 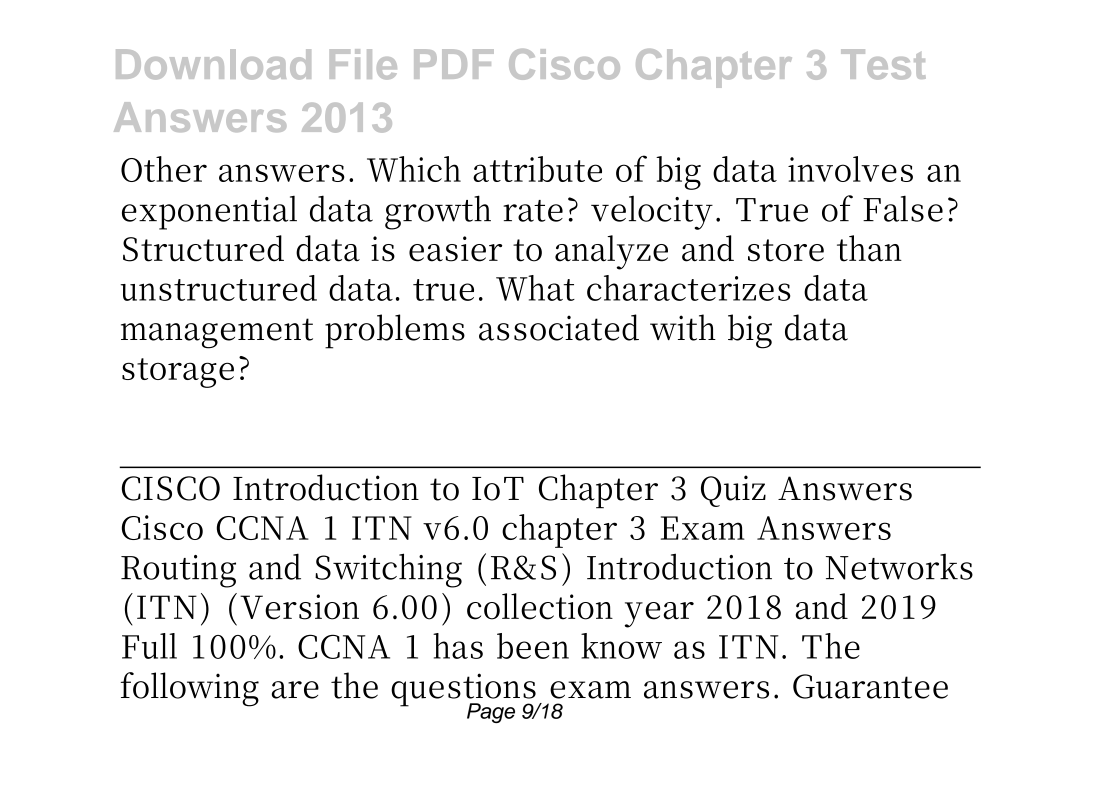 What do you see at coordinates (491, 713) in the screenshot?
I see `Page` at bounding box center [491, 713].
